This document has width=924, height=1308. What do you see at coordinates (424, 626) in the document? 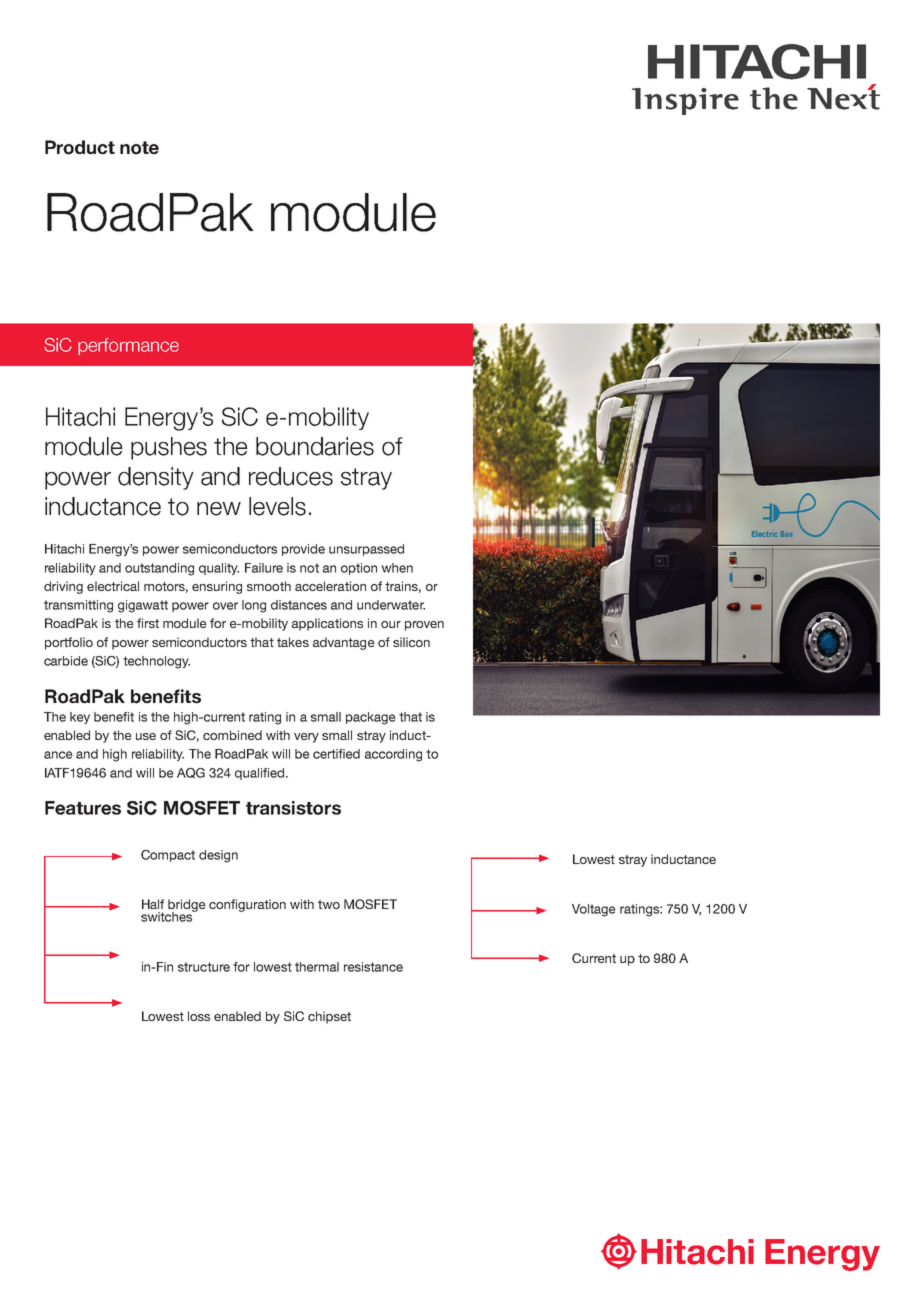
I see `proven` at bounding box center [424, 626].
